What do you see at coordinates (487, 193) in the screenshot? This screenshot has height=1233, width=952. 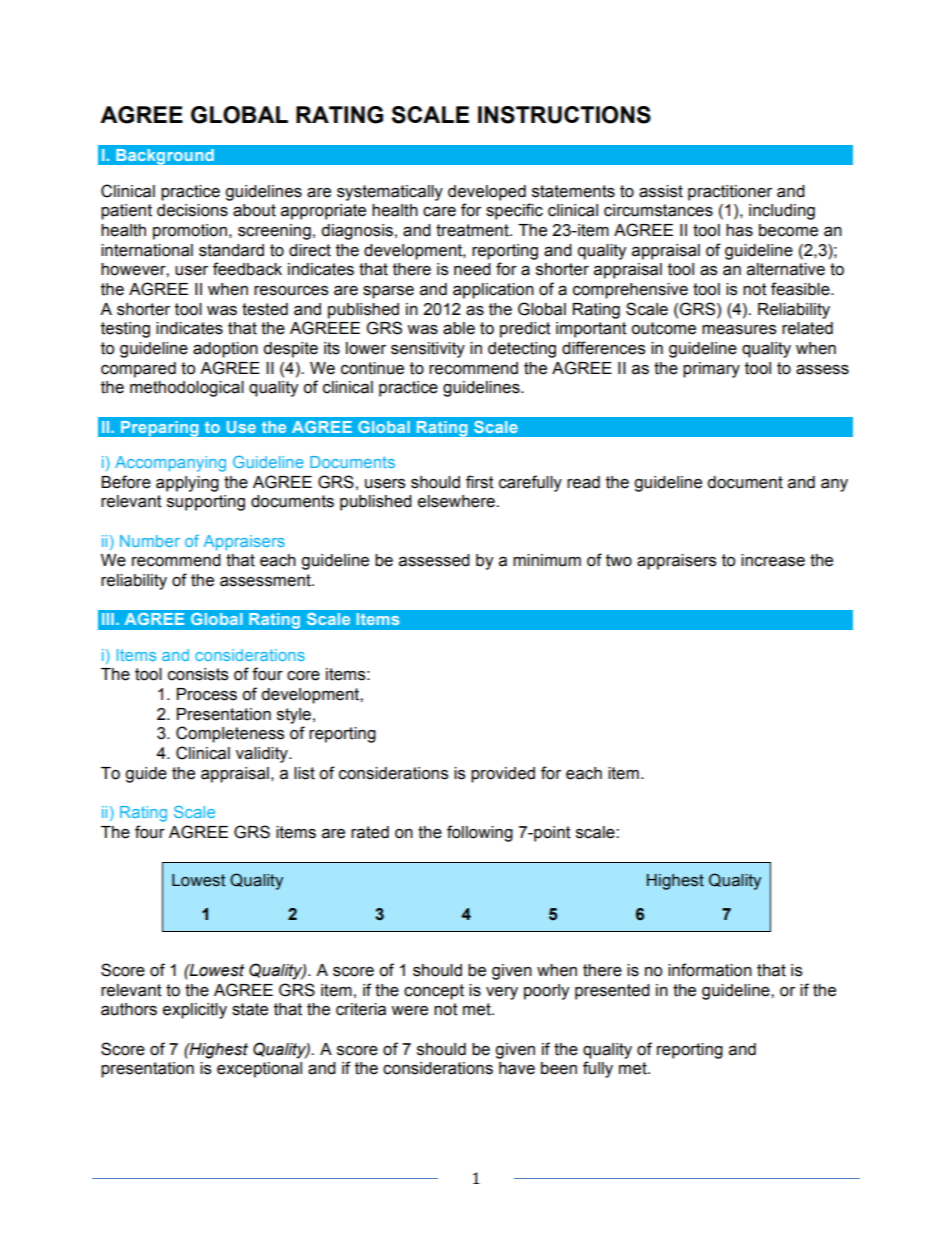 I see `developed` at bounding box center [487, 193].
